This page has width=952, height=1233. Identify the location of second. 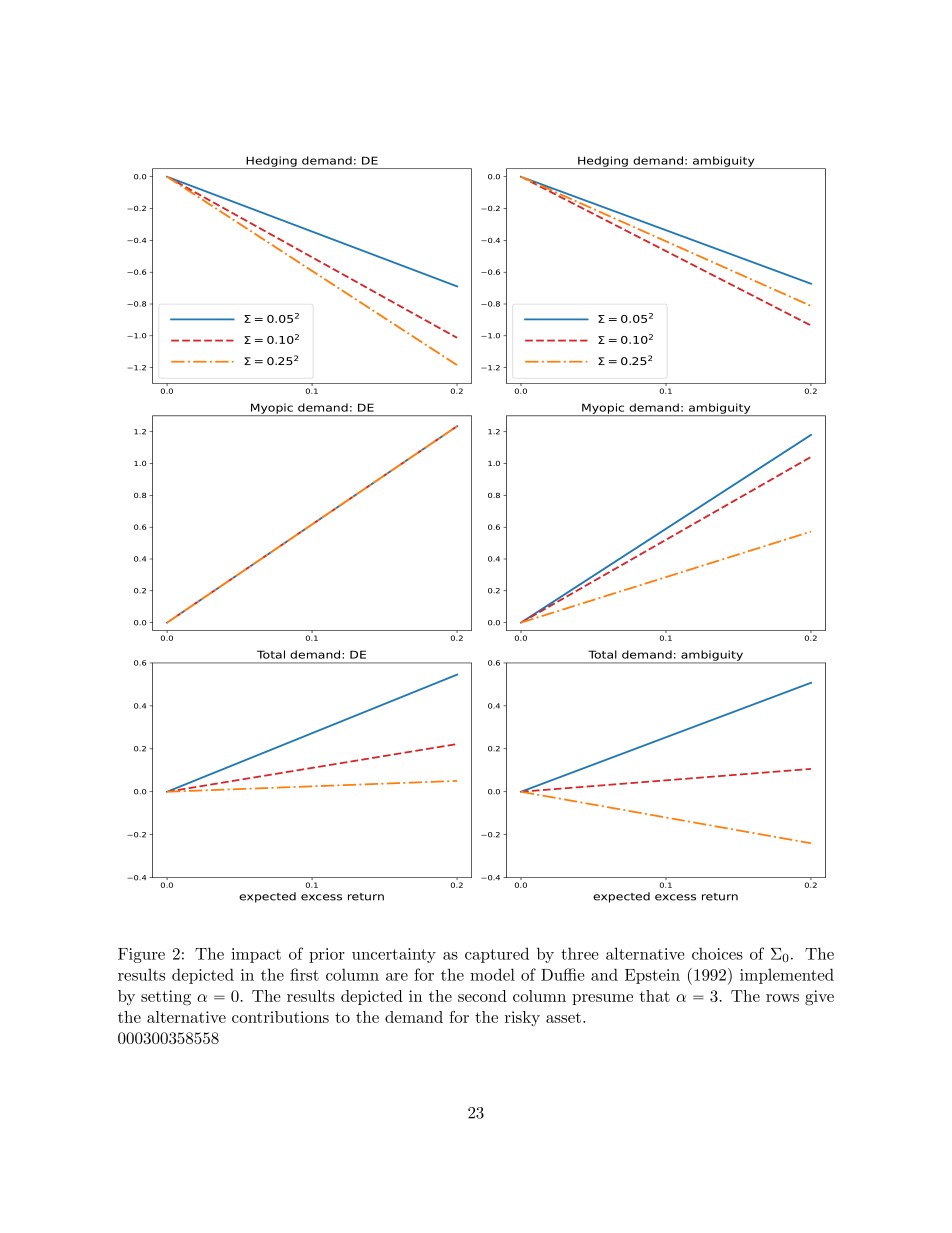
(482, 996).
